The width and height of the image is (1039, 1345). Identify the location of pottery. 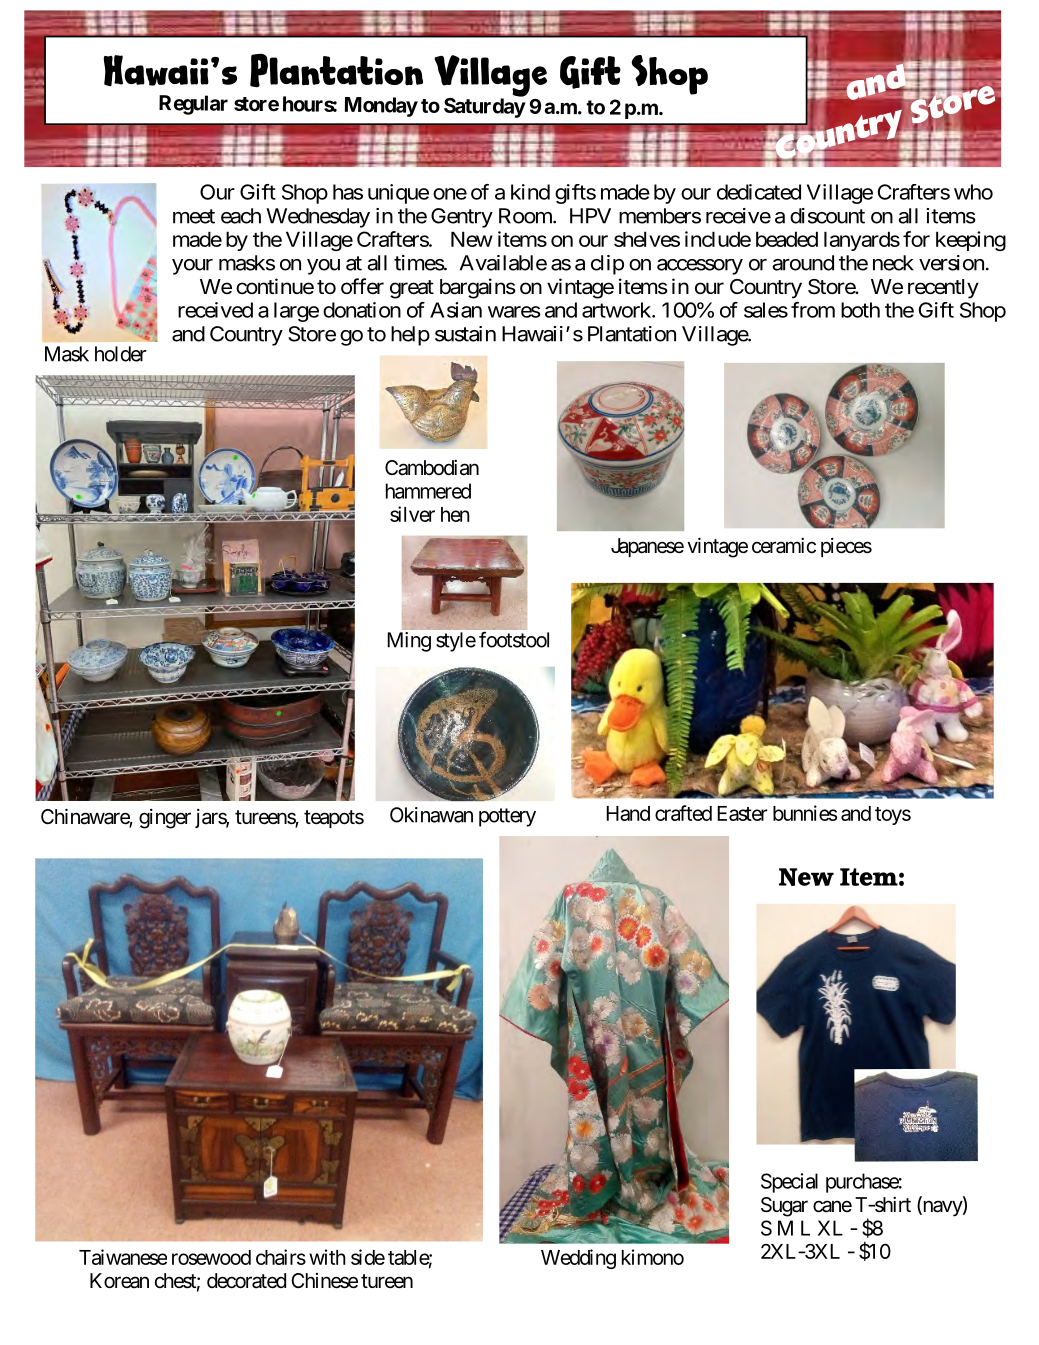
(507, 817).
